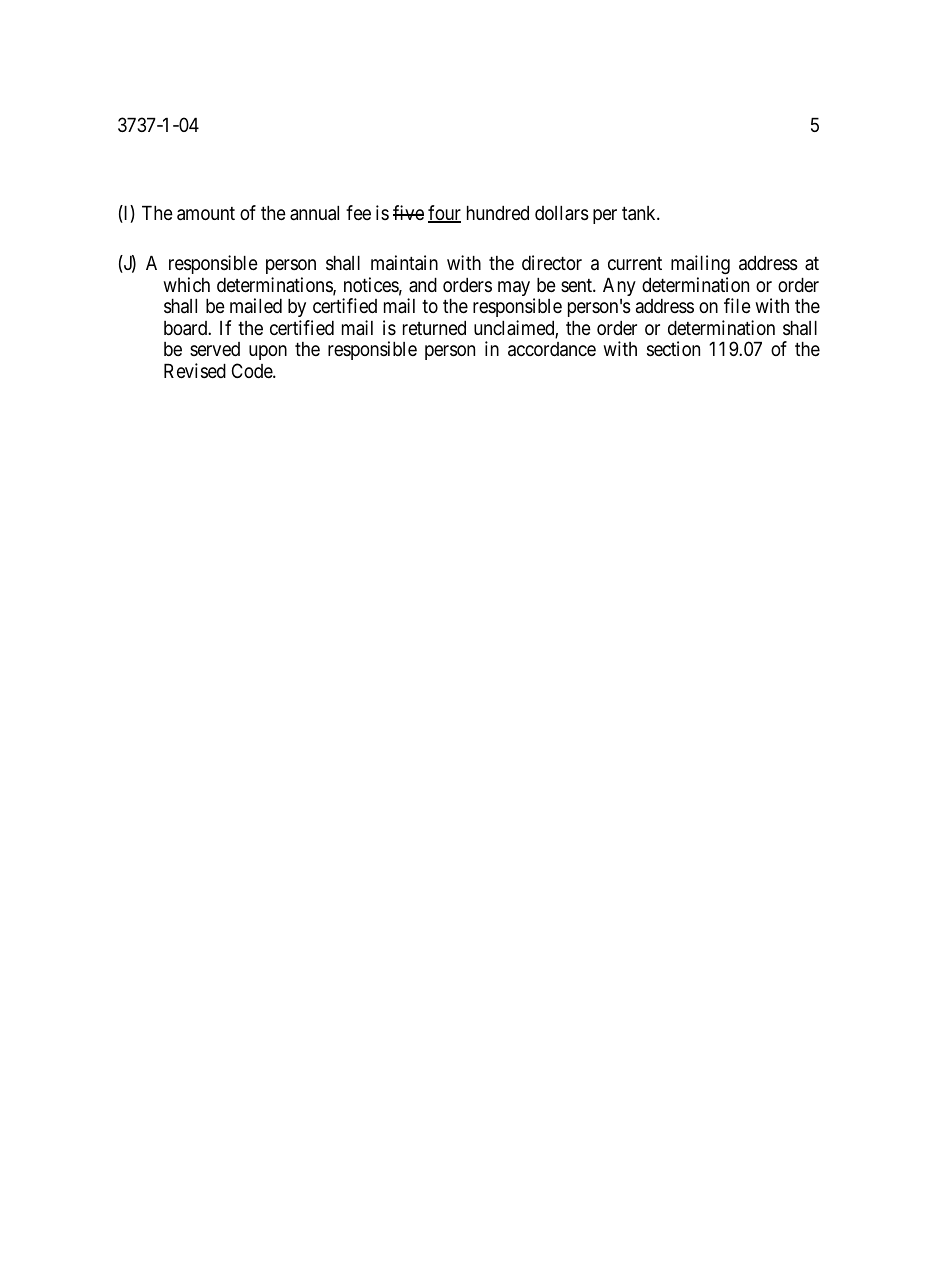 The height and width of the screenshot is (1288, 936). Describe the element at coordinates (619, 287) in the screenshot. I see `Any` at that location.
